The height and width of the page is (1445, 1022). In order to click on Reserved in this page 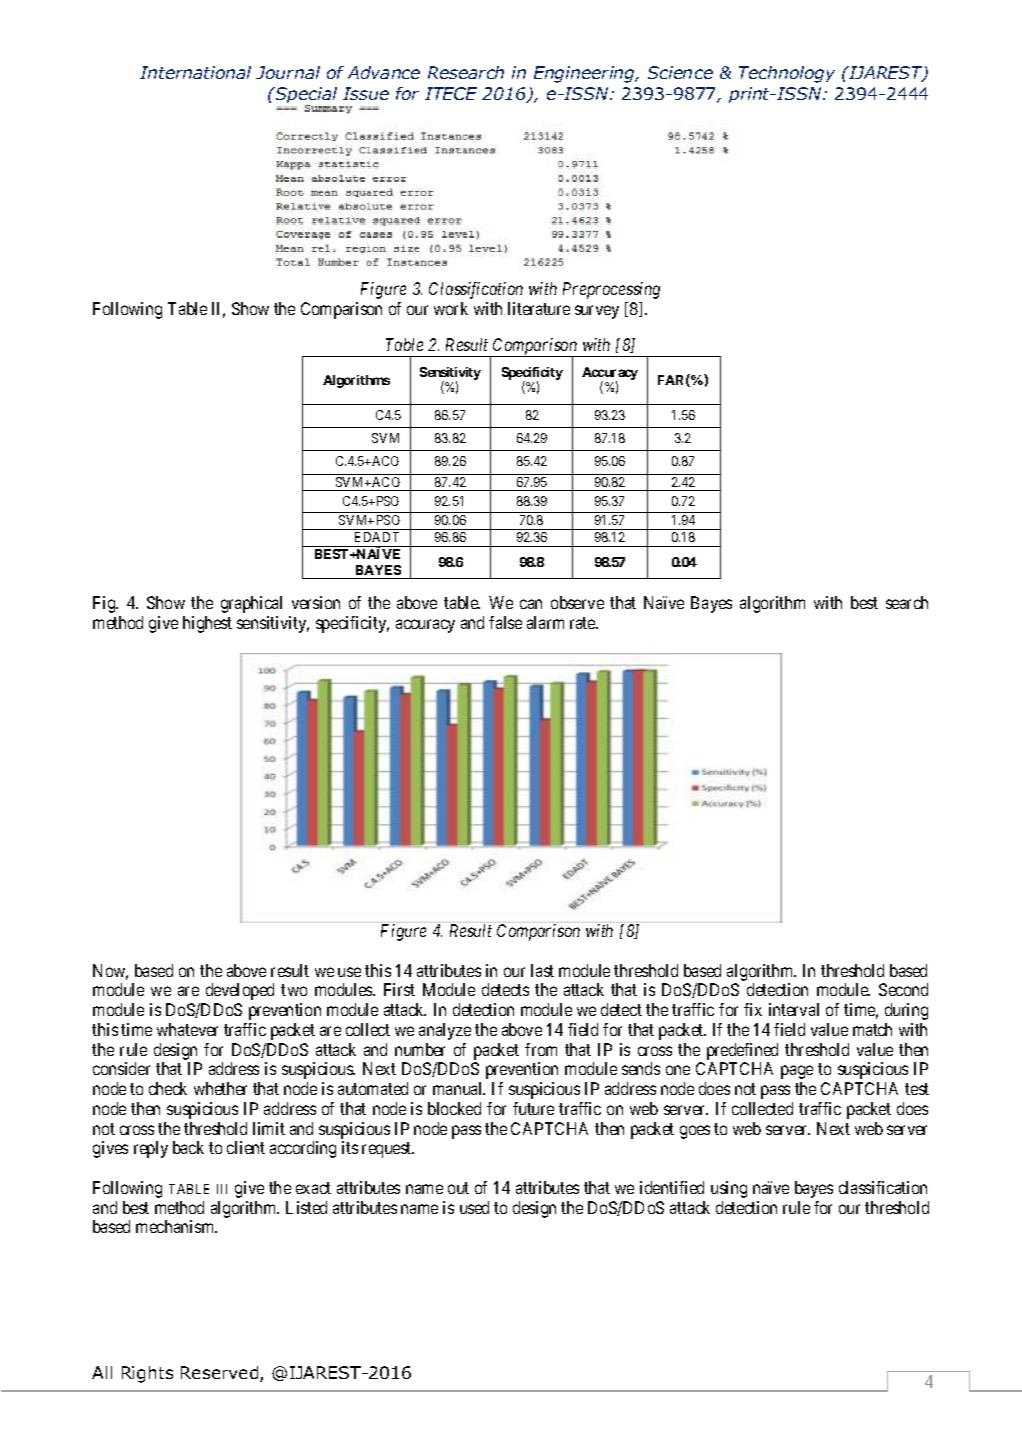, I will do `click(221, 1374)`.
